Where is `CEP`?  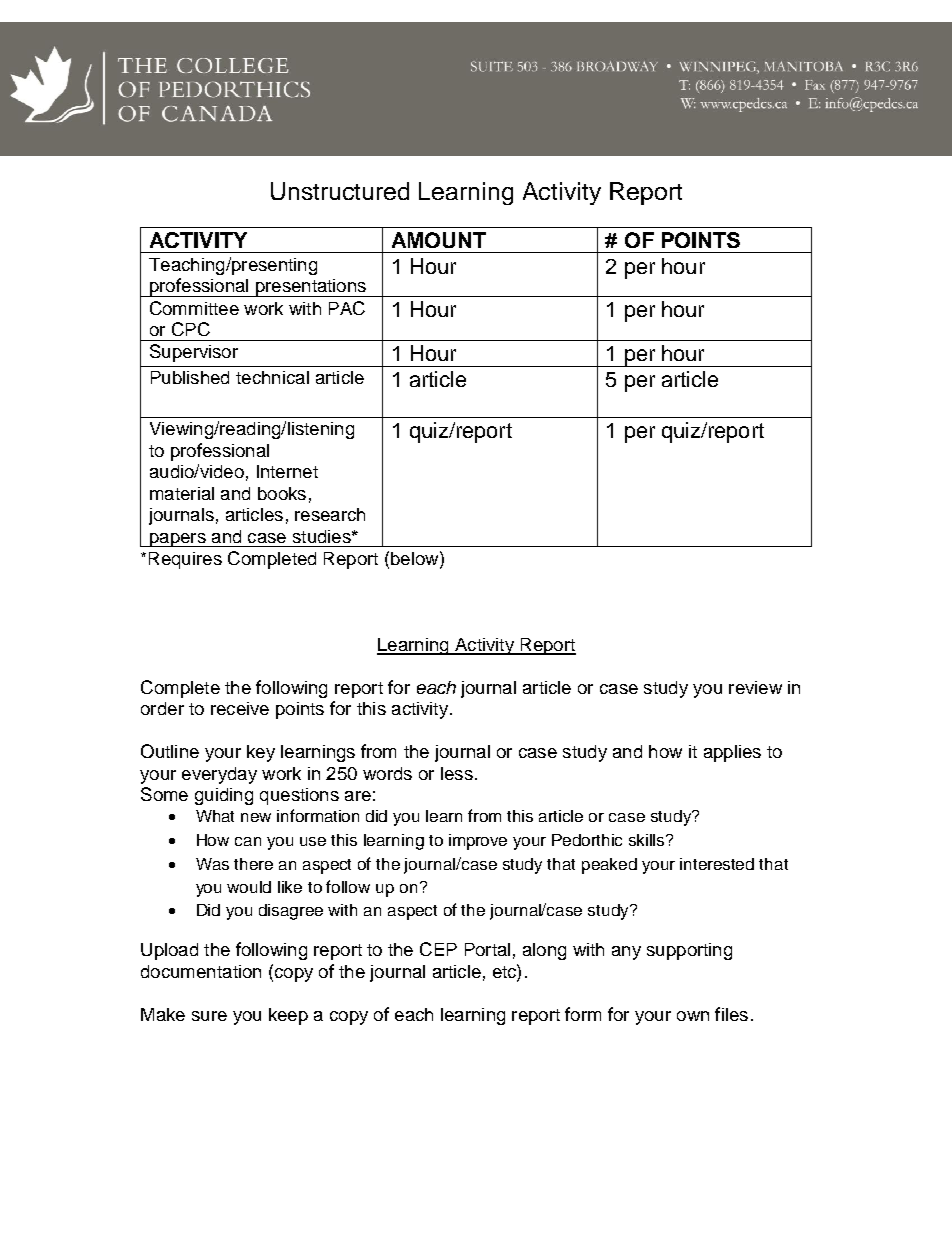 CEP is located at coordinates (438, 949).
